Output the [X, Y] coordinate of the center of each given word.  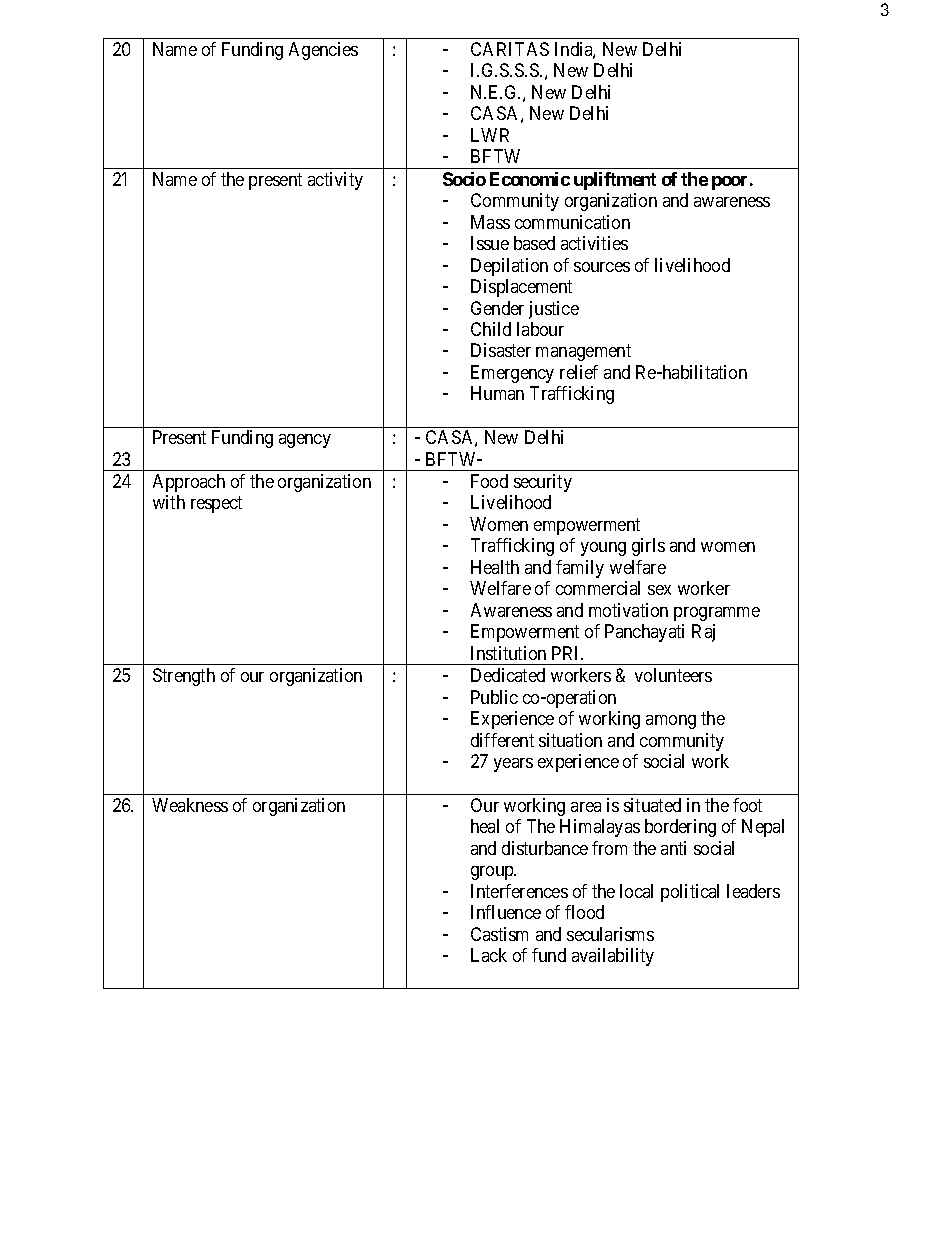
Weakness [190, 805]
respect [216, 505]
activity [335, 181]
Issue [490, 243]
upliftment [615, 181]
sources [602, 267]
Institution [508, 653]
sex [659, 590]
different [502, 740]
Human [497, 393]
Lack [489, 955]
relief [579, 372]
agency [305, 441]
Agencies [323, 51]
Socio [464, 179]
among [671, 722]
